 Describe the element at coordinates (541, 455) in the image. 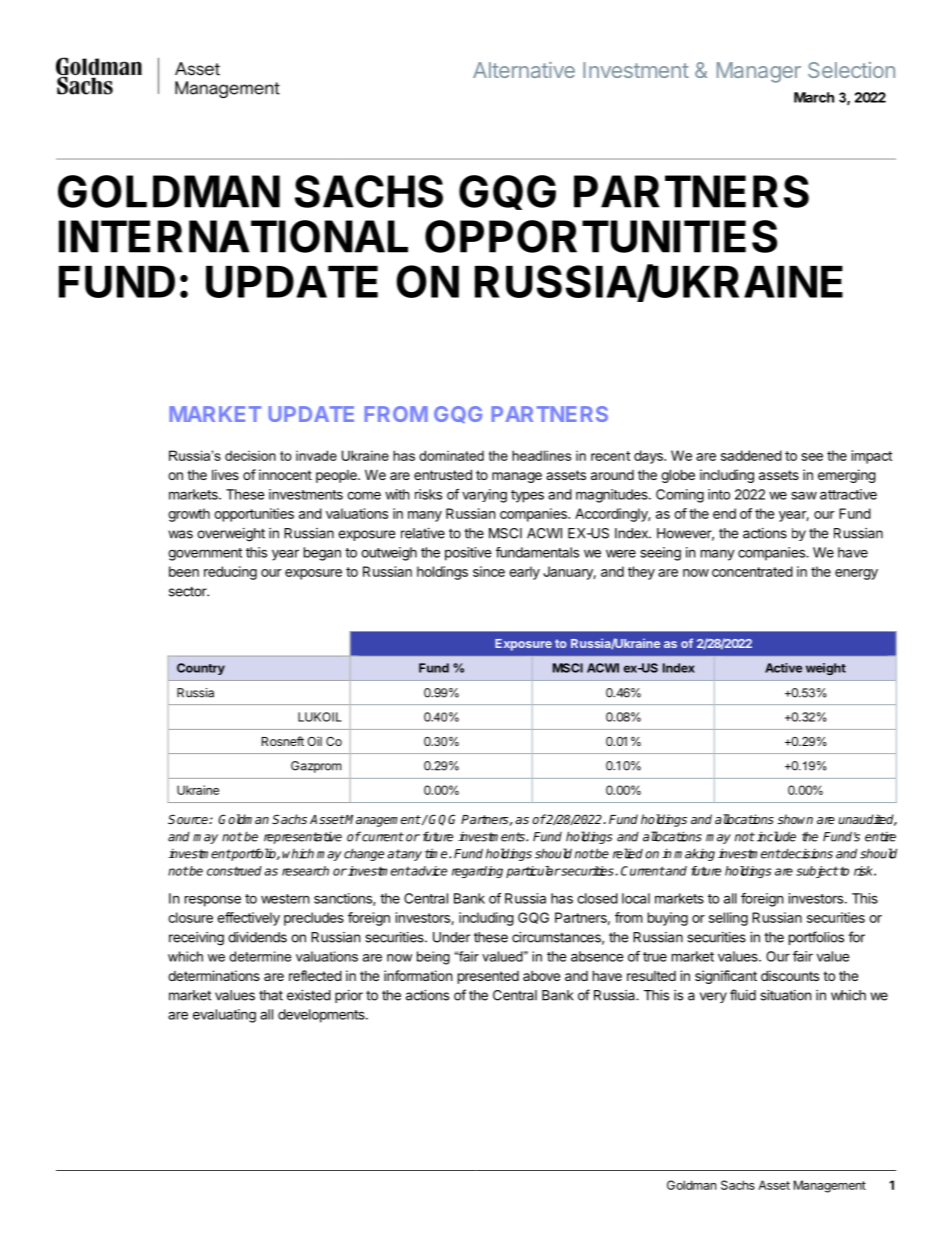

I see `headlines` at that location.
